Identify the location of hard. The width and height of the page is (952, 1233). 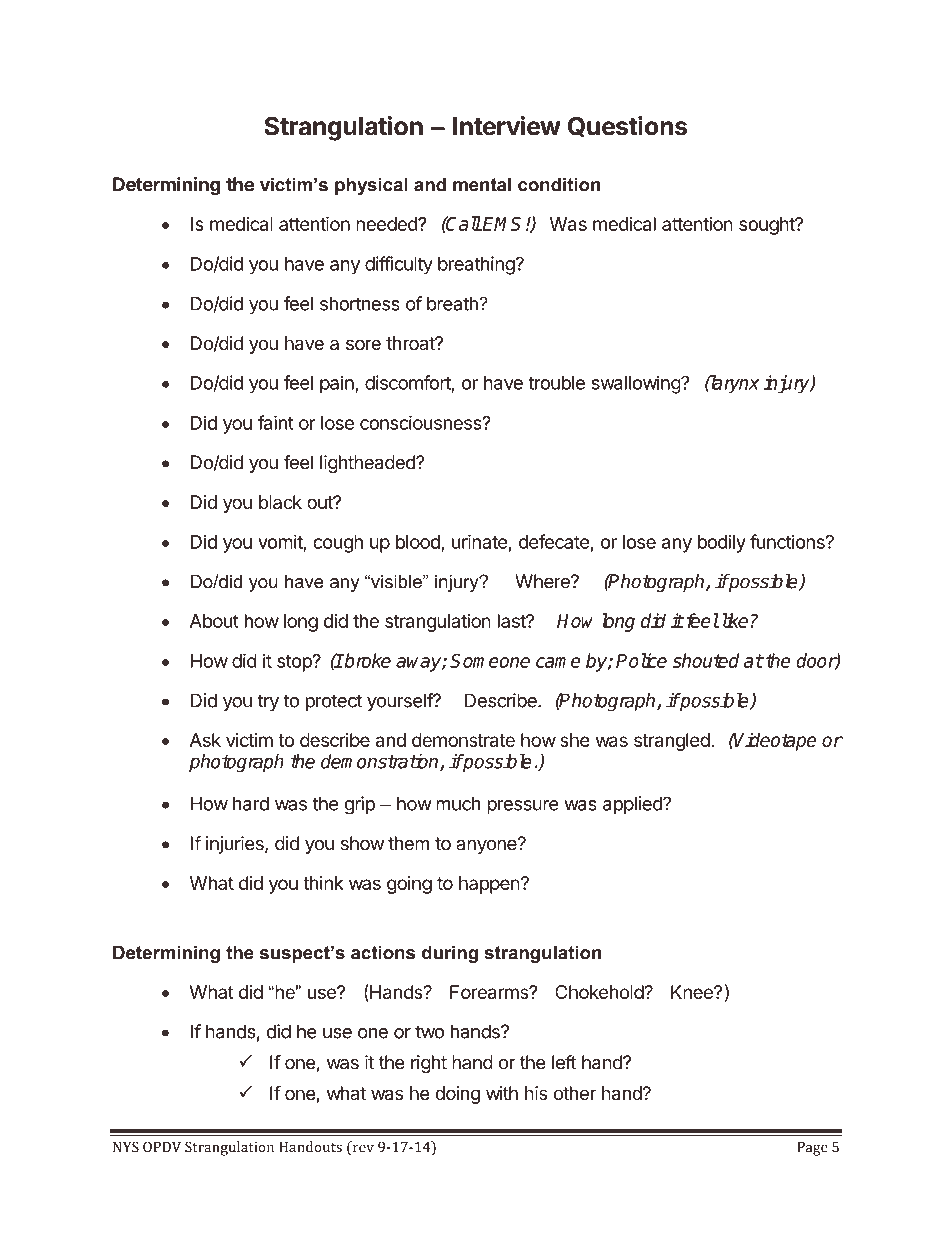
(251, 803).
